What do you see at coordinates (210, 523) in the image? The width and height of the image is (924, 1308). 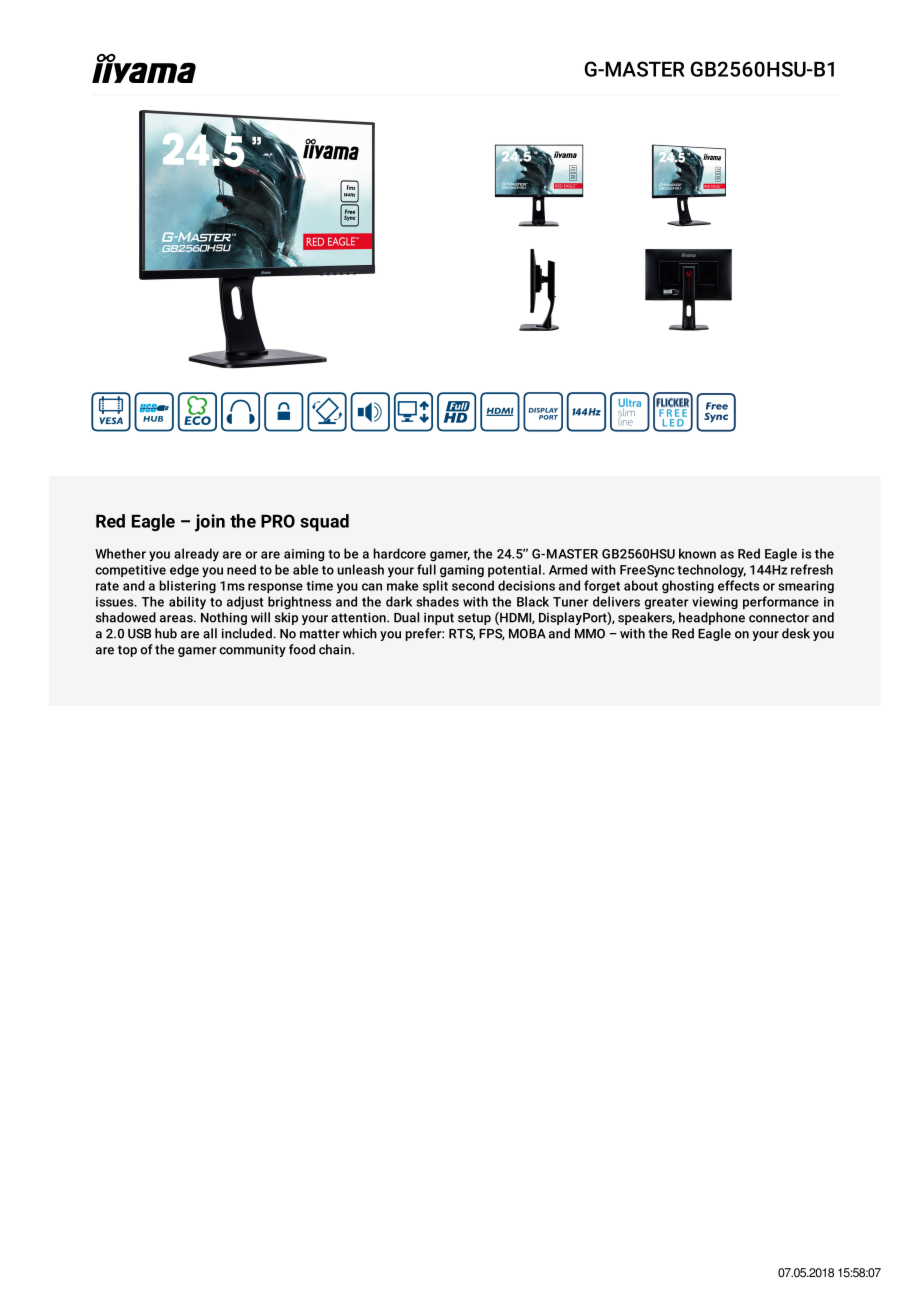 I see `join` at bounding box center [210, 523].
